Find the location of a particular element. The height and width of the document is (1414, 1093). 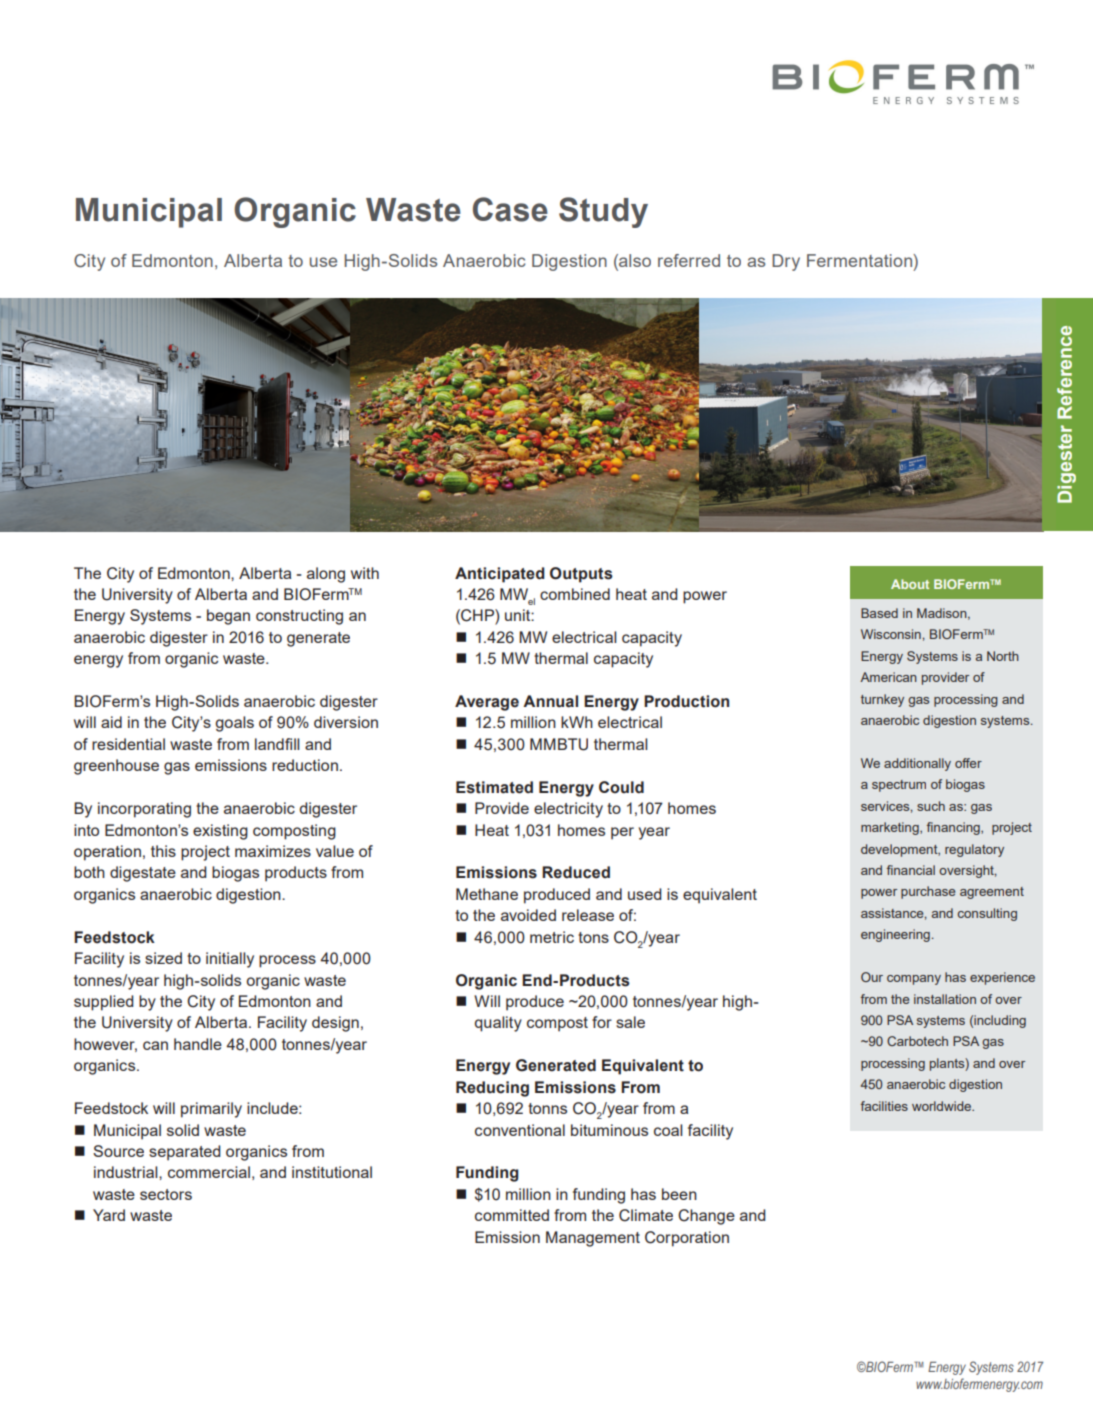

Dry is located at coordinates (786, 262).
